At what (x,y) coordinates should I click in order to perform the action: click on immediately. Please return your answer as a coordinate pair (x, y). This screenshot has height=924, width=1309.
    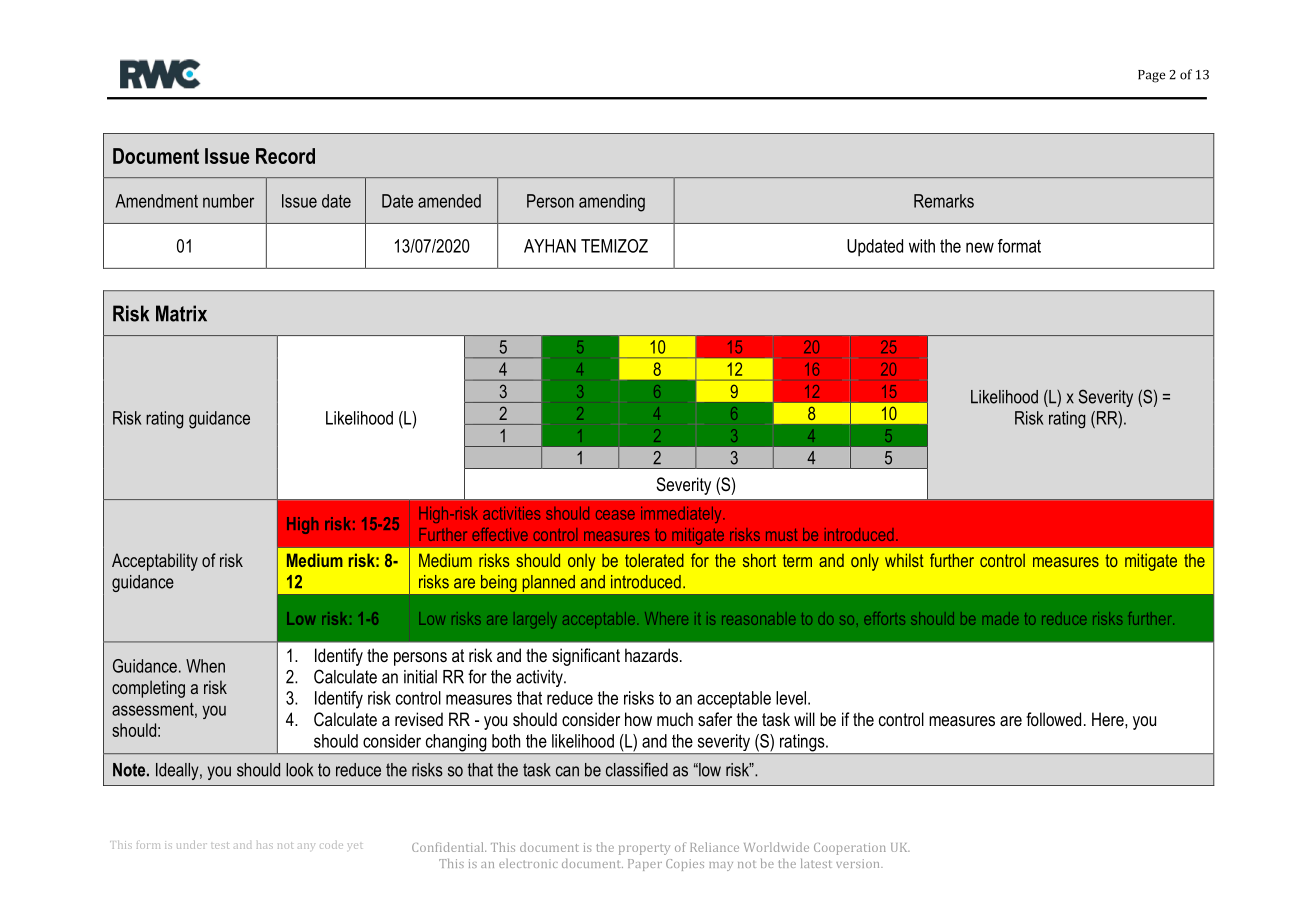
    Looking at the image, I should click on (682, 514).
